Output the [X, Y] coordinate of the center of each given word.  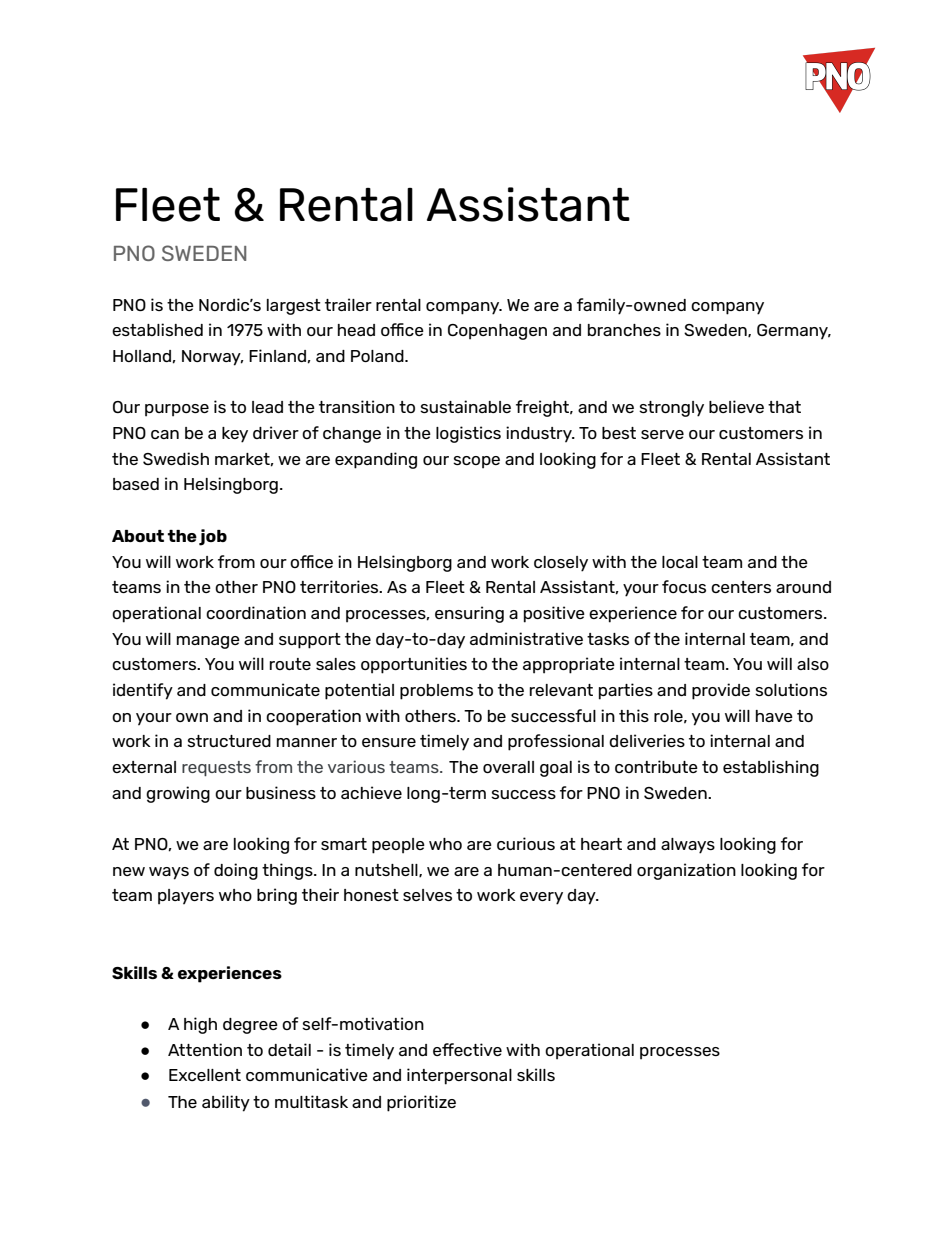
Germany [793, 332]
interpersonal [459, 1076]
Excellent [205, 1075]
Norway [212, 358]
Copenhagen [497, 332]
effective [467, 1049]
